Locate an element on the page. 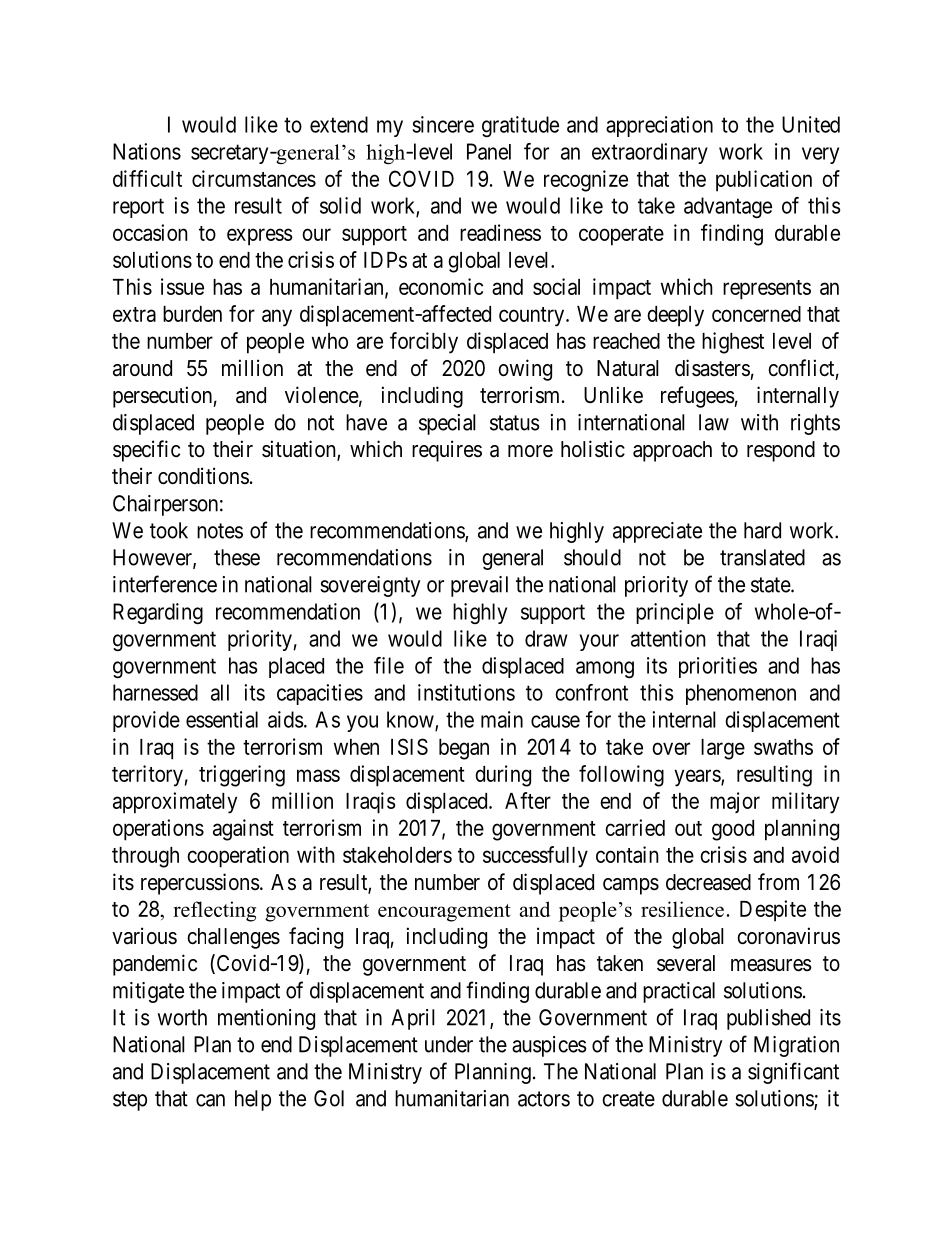  circumstances is located at coordinates (254, 178).
